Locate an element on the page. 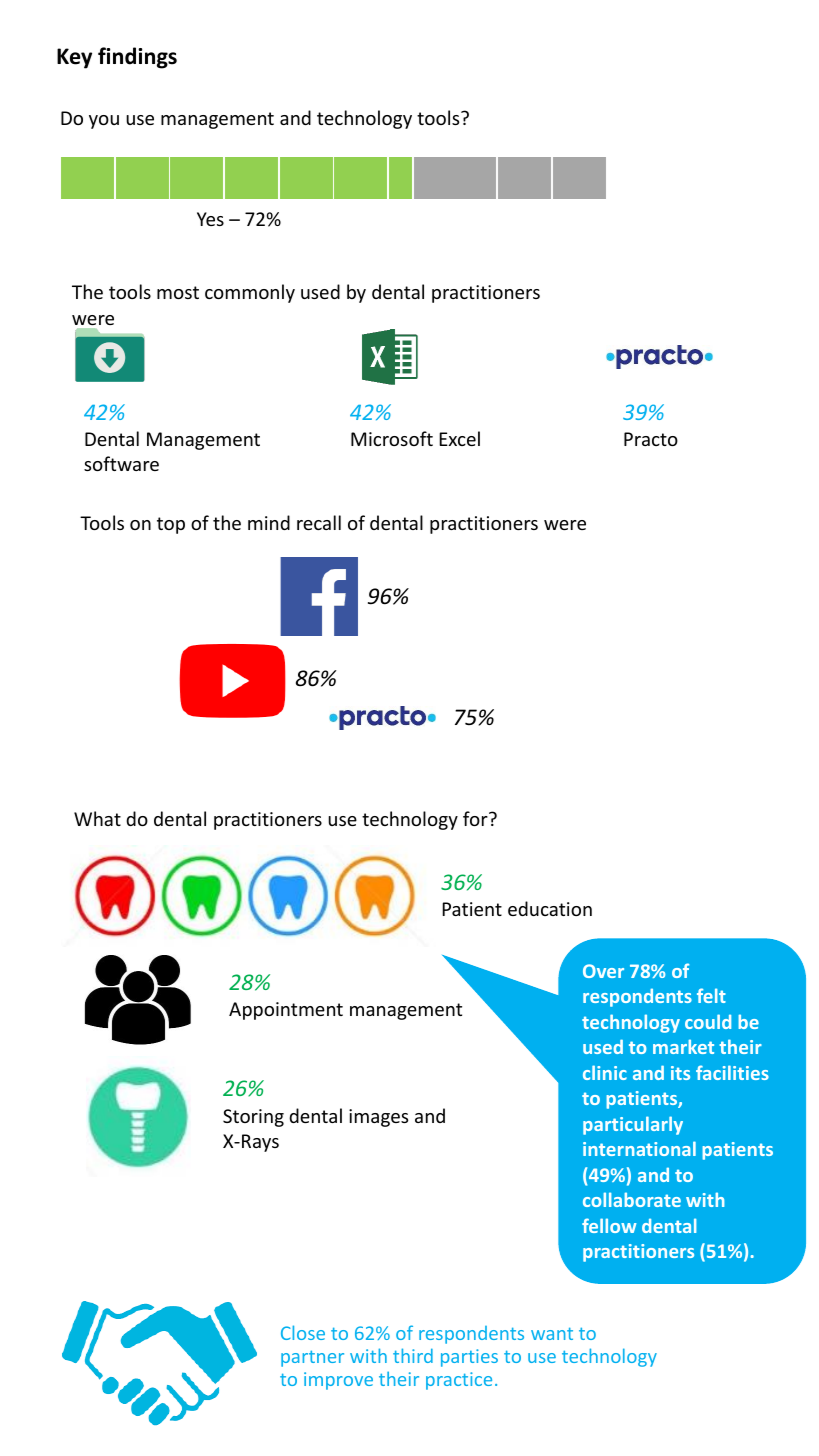  education is located at coordinates (550, 908).
